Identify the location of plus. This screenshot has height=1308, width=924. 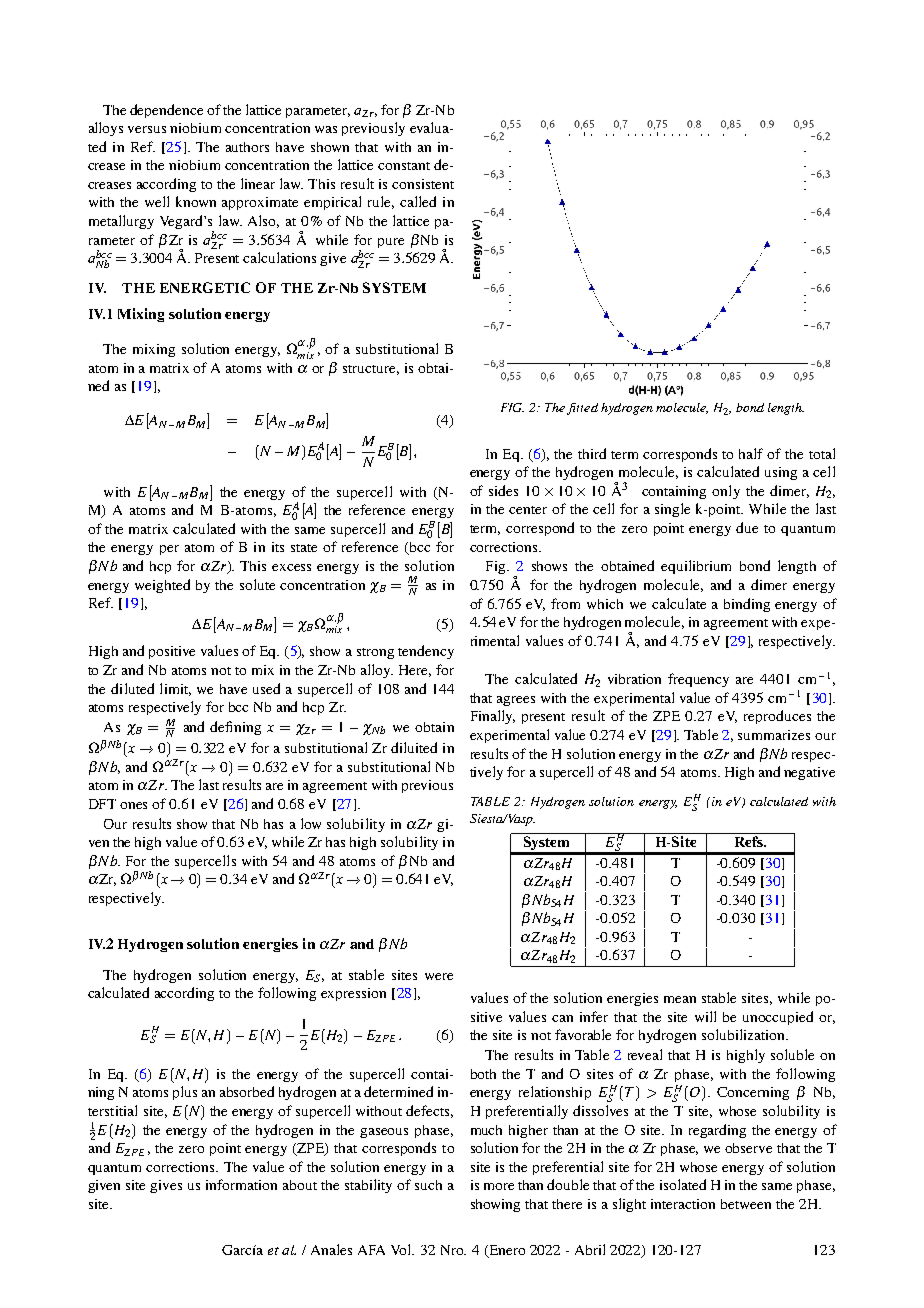
(185, 1093).
